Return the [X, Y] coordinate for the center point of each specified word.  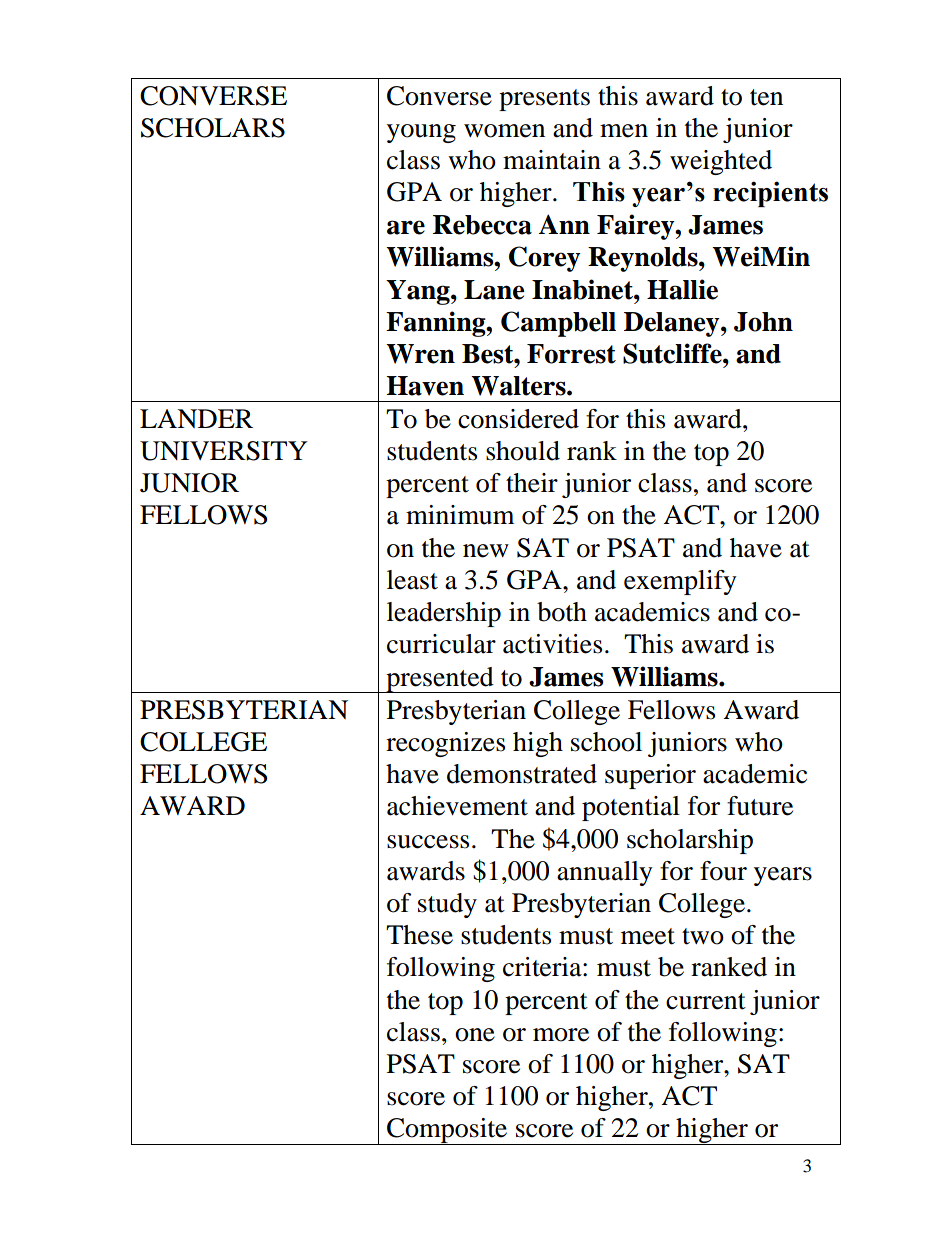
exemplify [680, 582]
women [504, 131]
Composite [447, 1131]
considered [518, 419]
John [763, 322]
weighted [721, 162]
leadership [444, 614]
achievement [457, 806]
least [412, 580]
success [428, 842]
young [421, 133]
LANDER [196, 418]
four [723, 871]
